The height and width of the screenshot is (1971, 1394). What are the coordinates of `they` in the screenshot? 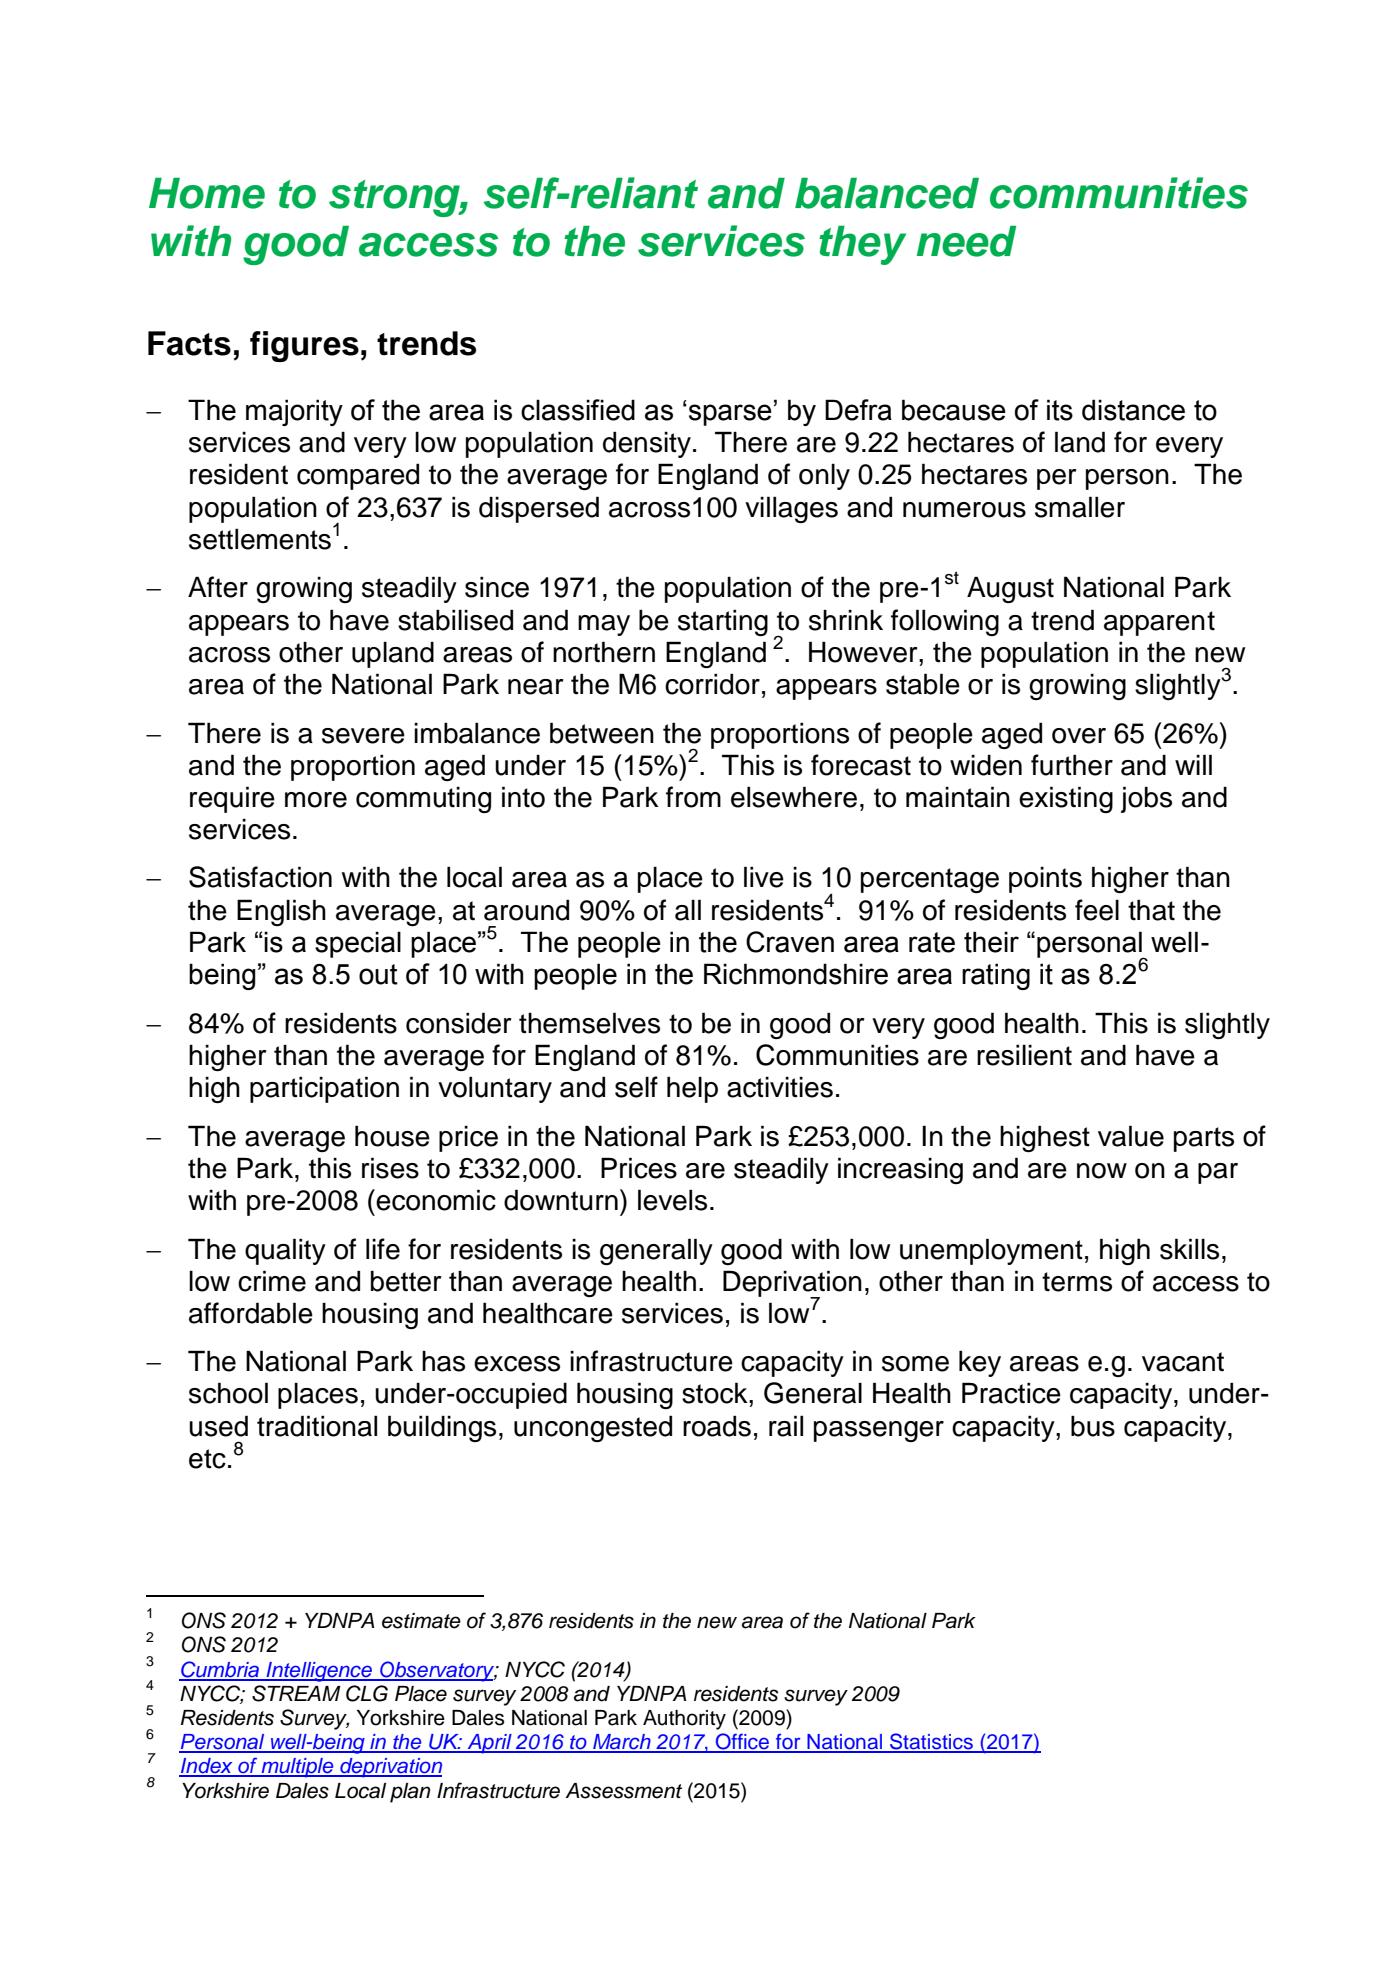 It's located at (862, 245).
